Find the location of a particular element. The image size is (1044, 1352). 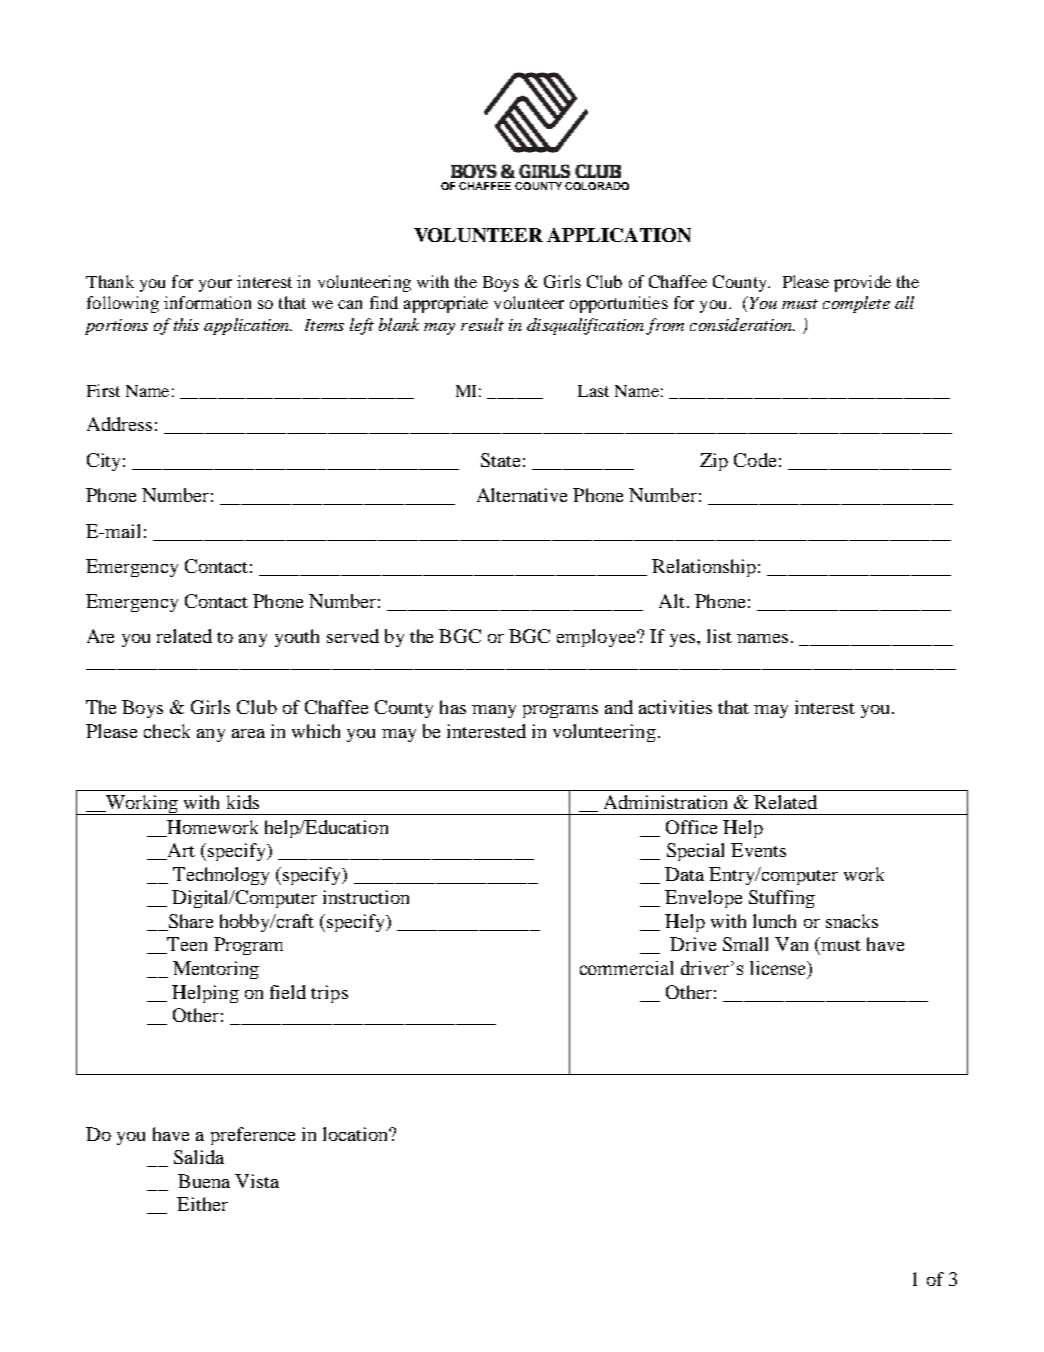

provide is located at coordinates (862, 283).
